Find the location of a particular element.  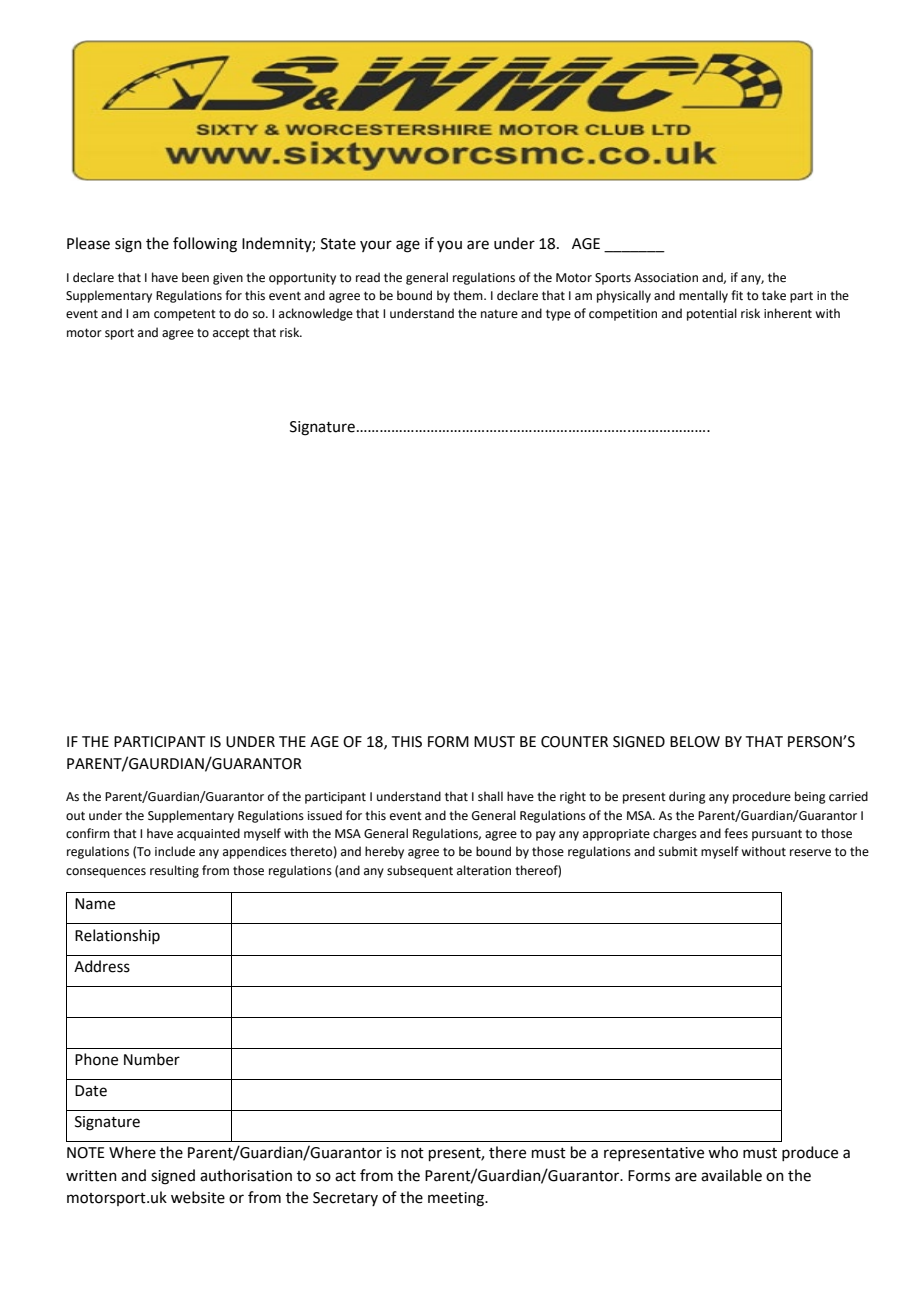

them is located at coordinates (469, 295).
